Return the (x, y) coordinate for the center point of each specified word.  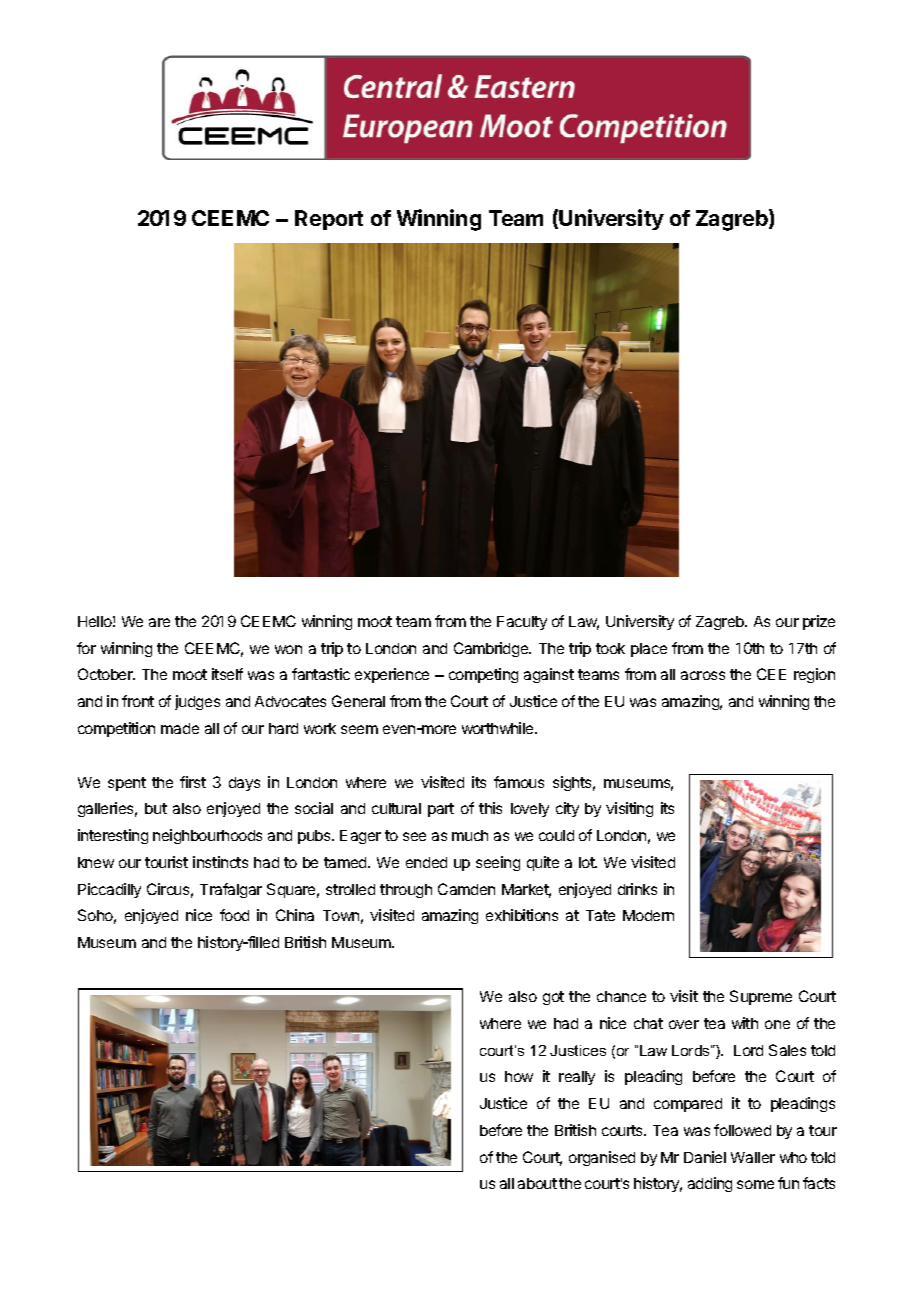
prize (819, 622)
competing (483, 675)
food (234, 915)
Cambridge (492, 649)
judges (197, 702)
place (649, 650)
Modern (648, 915)
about (537, 1183)
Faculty (522, 623)
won (288, 649)
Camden (466, 889)
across (703, 675)
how (519, 1076)
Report (329, 220)
